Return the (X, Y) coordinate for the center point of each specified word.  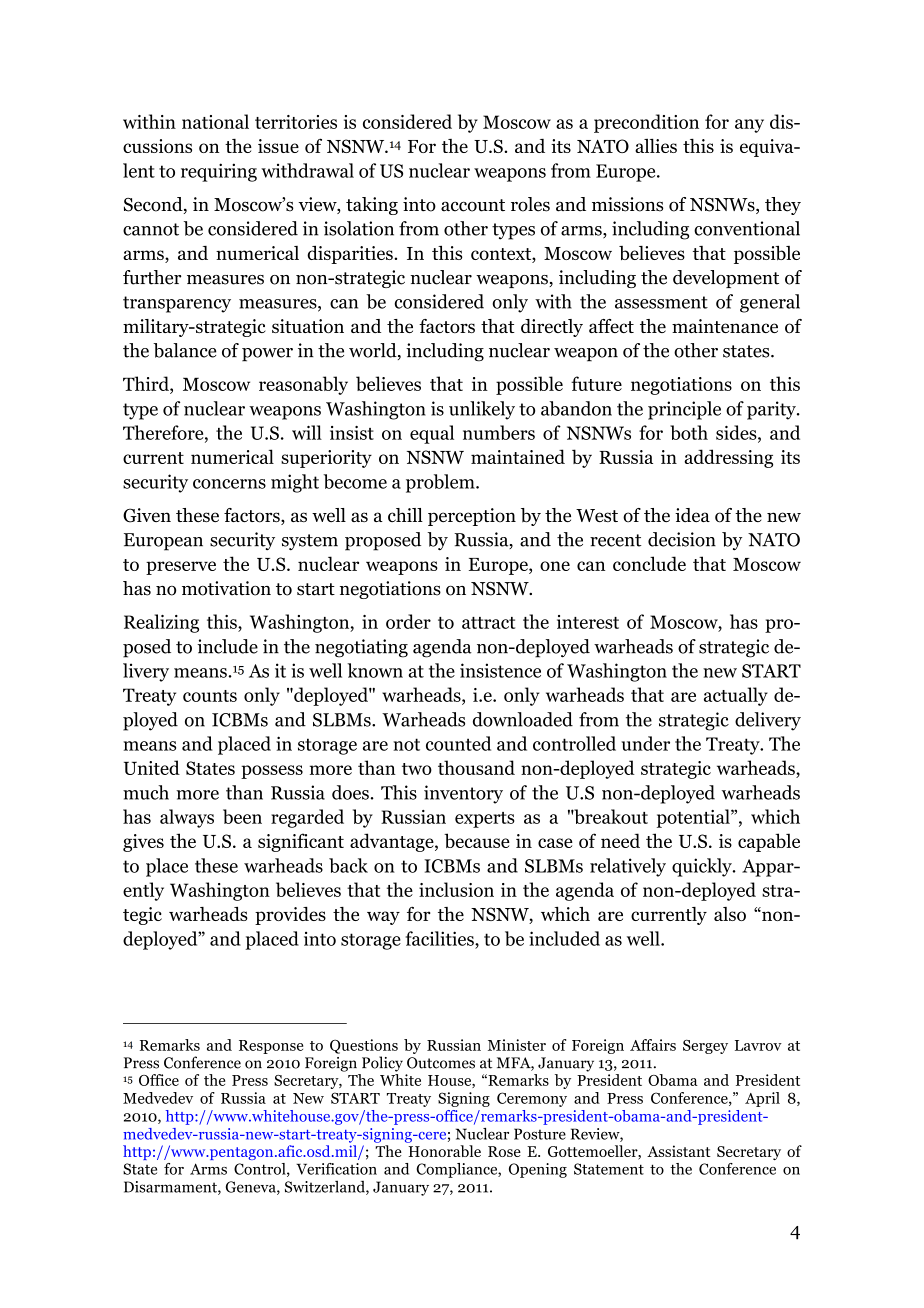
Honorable (444, 1151)
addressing (728, 458)
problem (441, 483)
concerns (229, 484)
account (473, 205)
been (242, 816)
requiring (219, 172)
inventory (463, 794)
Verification (336, 1169)
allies (656, 145)
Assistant (679, 1151)
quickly (703, 867)
